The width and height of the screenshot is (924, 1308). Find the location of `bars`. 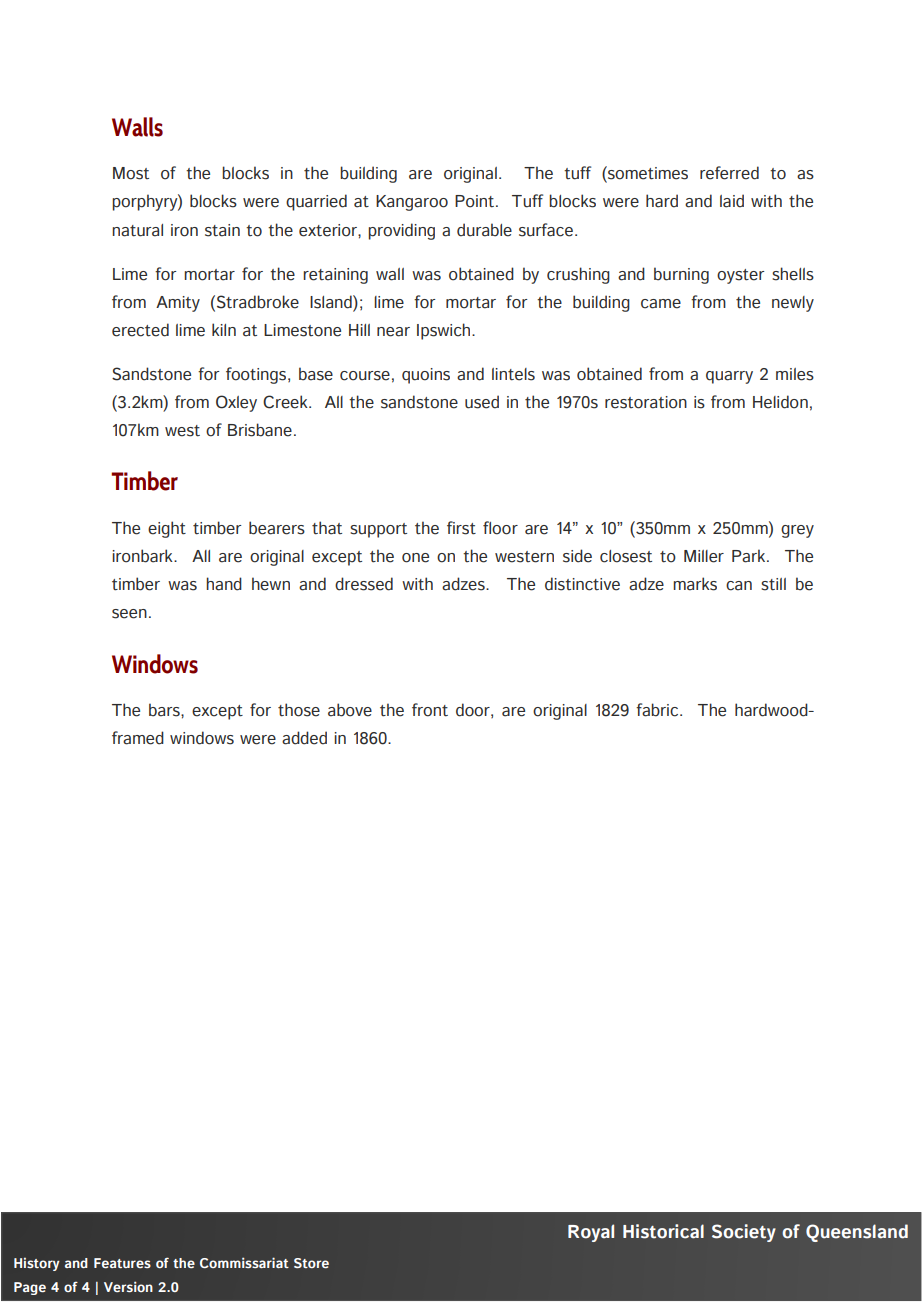

bars is located at coordinates (165, 710).
